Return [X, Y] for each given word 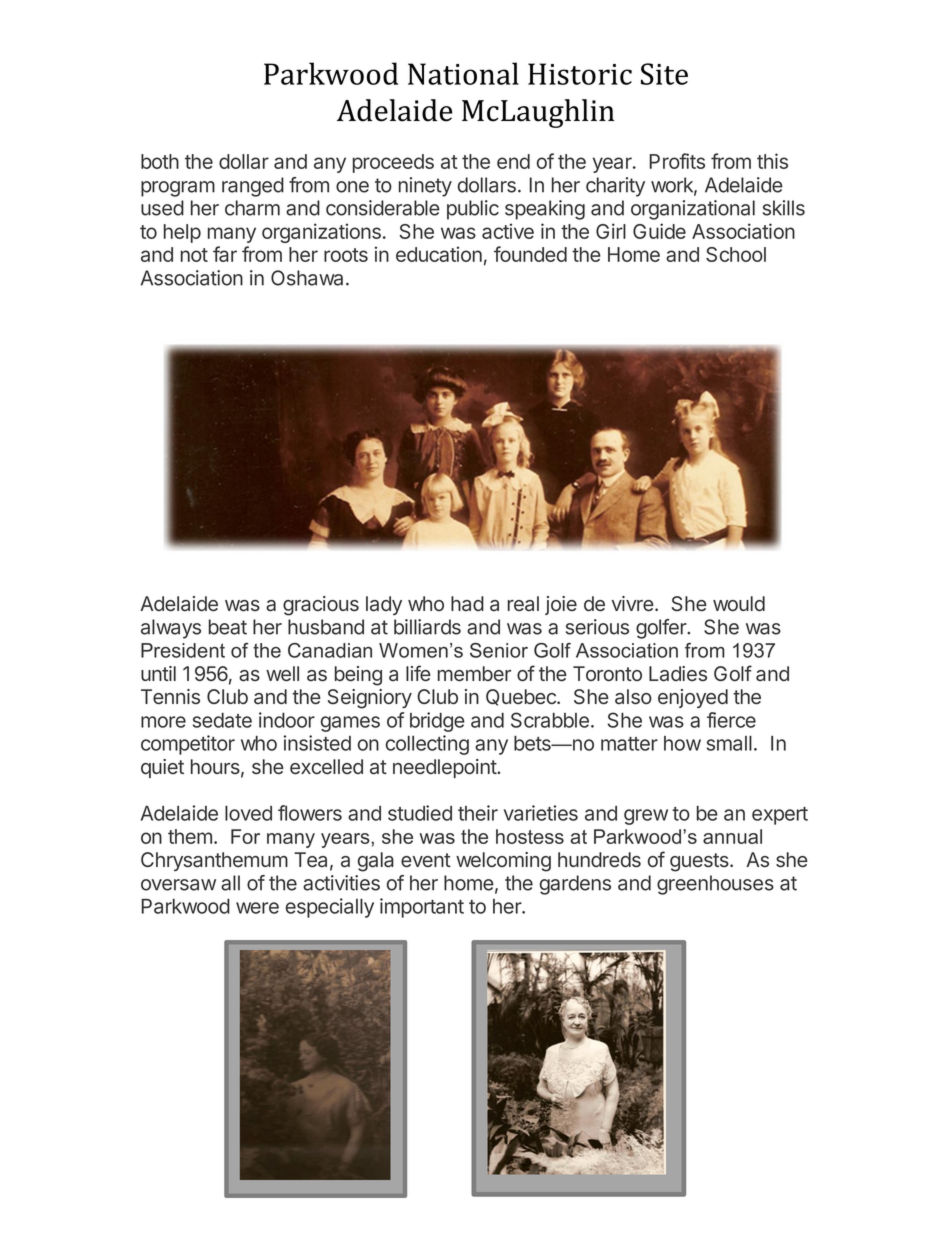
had [467, 603]
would [739, 603]
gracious [321, 606]
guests [700, 862]
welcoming [503, 862]
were [257, 908]
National [463, 73]
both [160, 161]
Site [664, 74]
